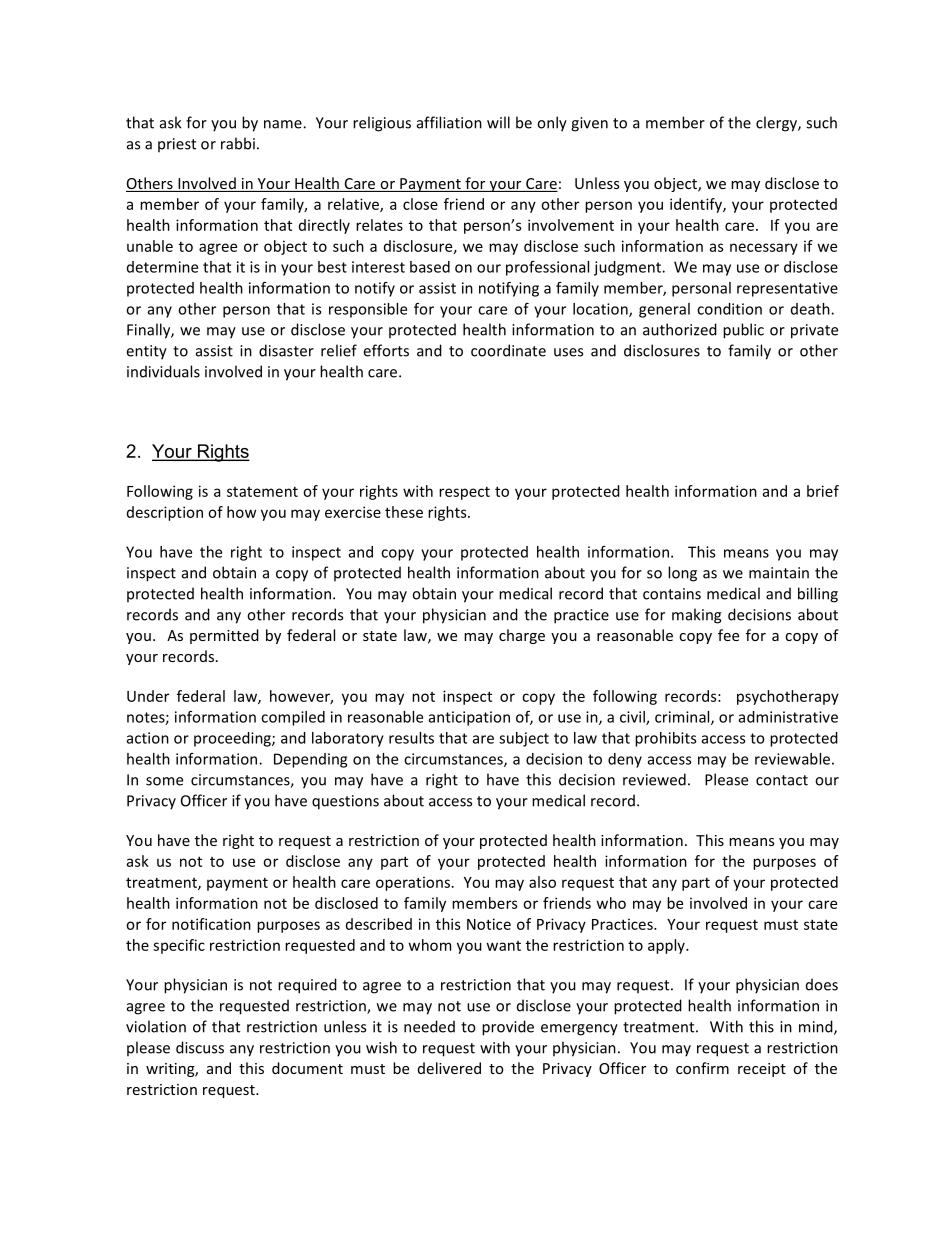 The height and width of the document is (1233, 952). Describe the element at coordinates (524, 739) in the document. I see `subject` at that location.
